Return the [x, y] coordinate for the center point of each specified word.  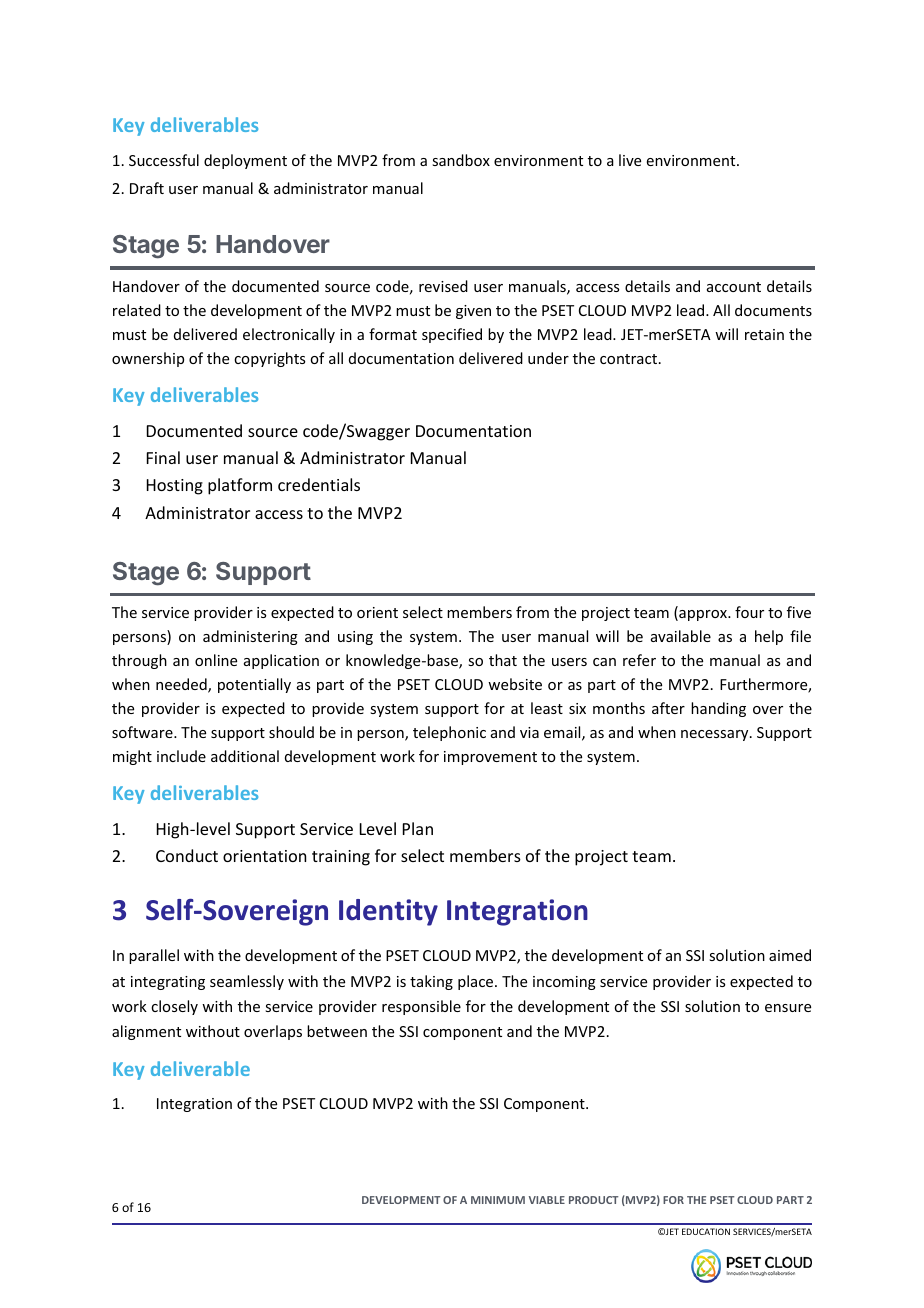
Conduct [187, 855]
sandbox [461, 160]
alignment [146, 1032]
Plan [418, 828]
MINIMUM [498, 1200]
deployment [245, 161]
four [749, 612]
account [734, 287]
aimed [790, 955]
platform [240, 486]
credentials [319, 484]
